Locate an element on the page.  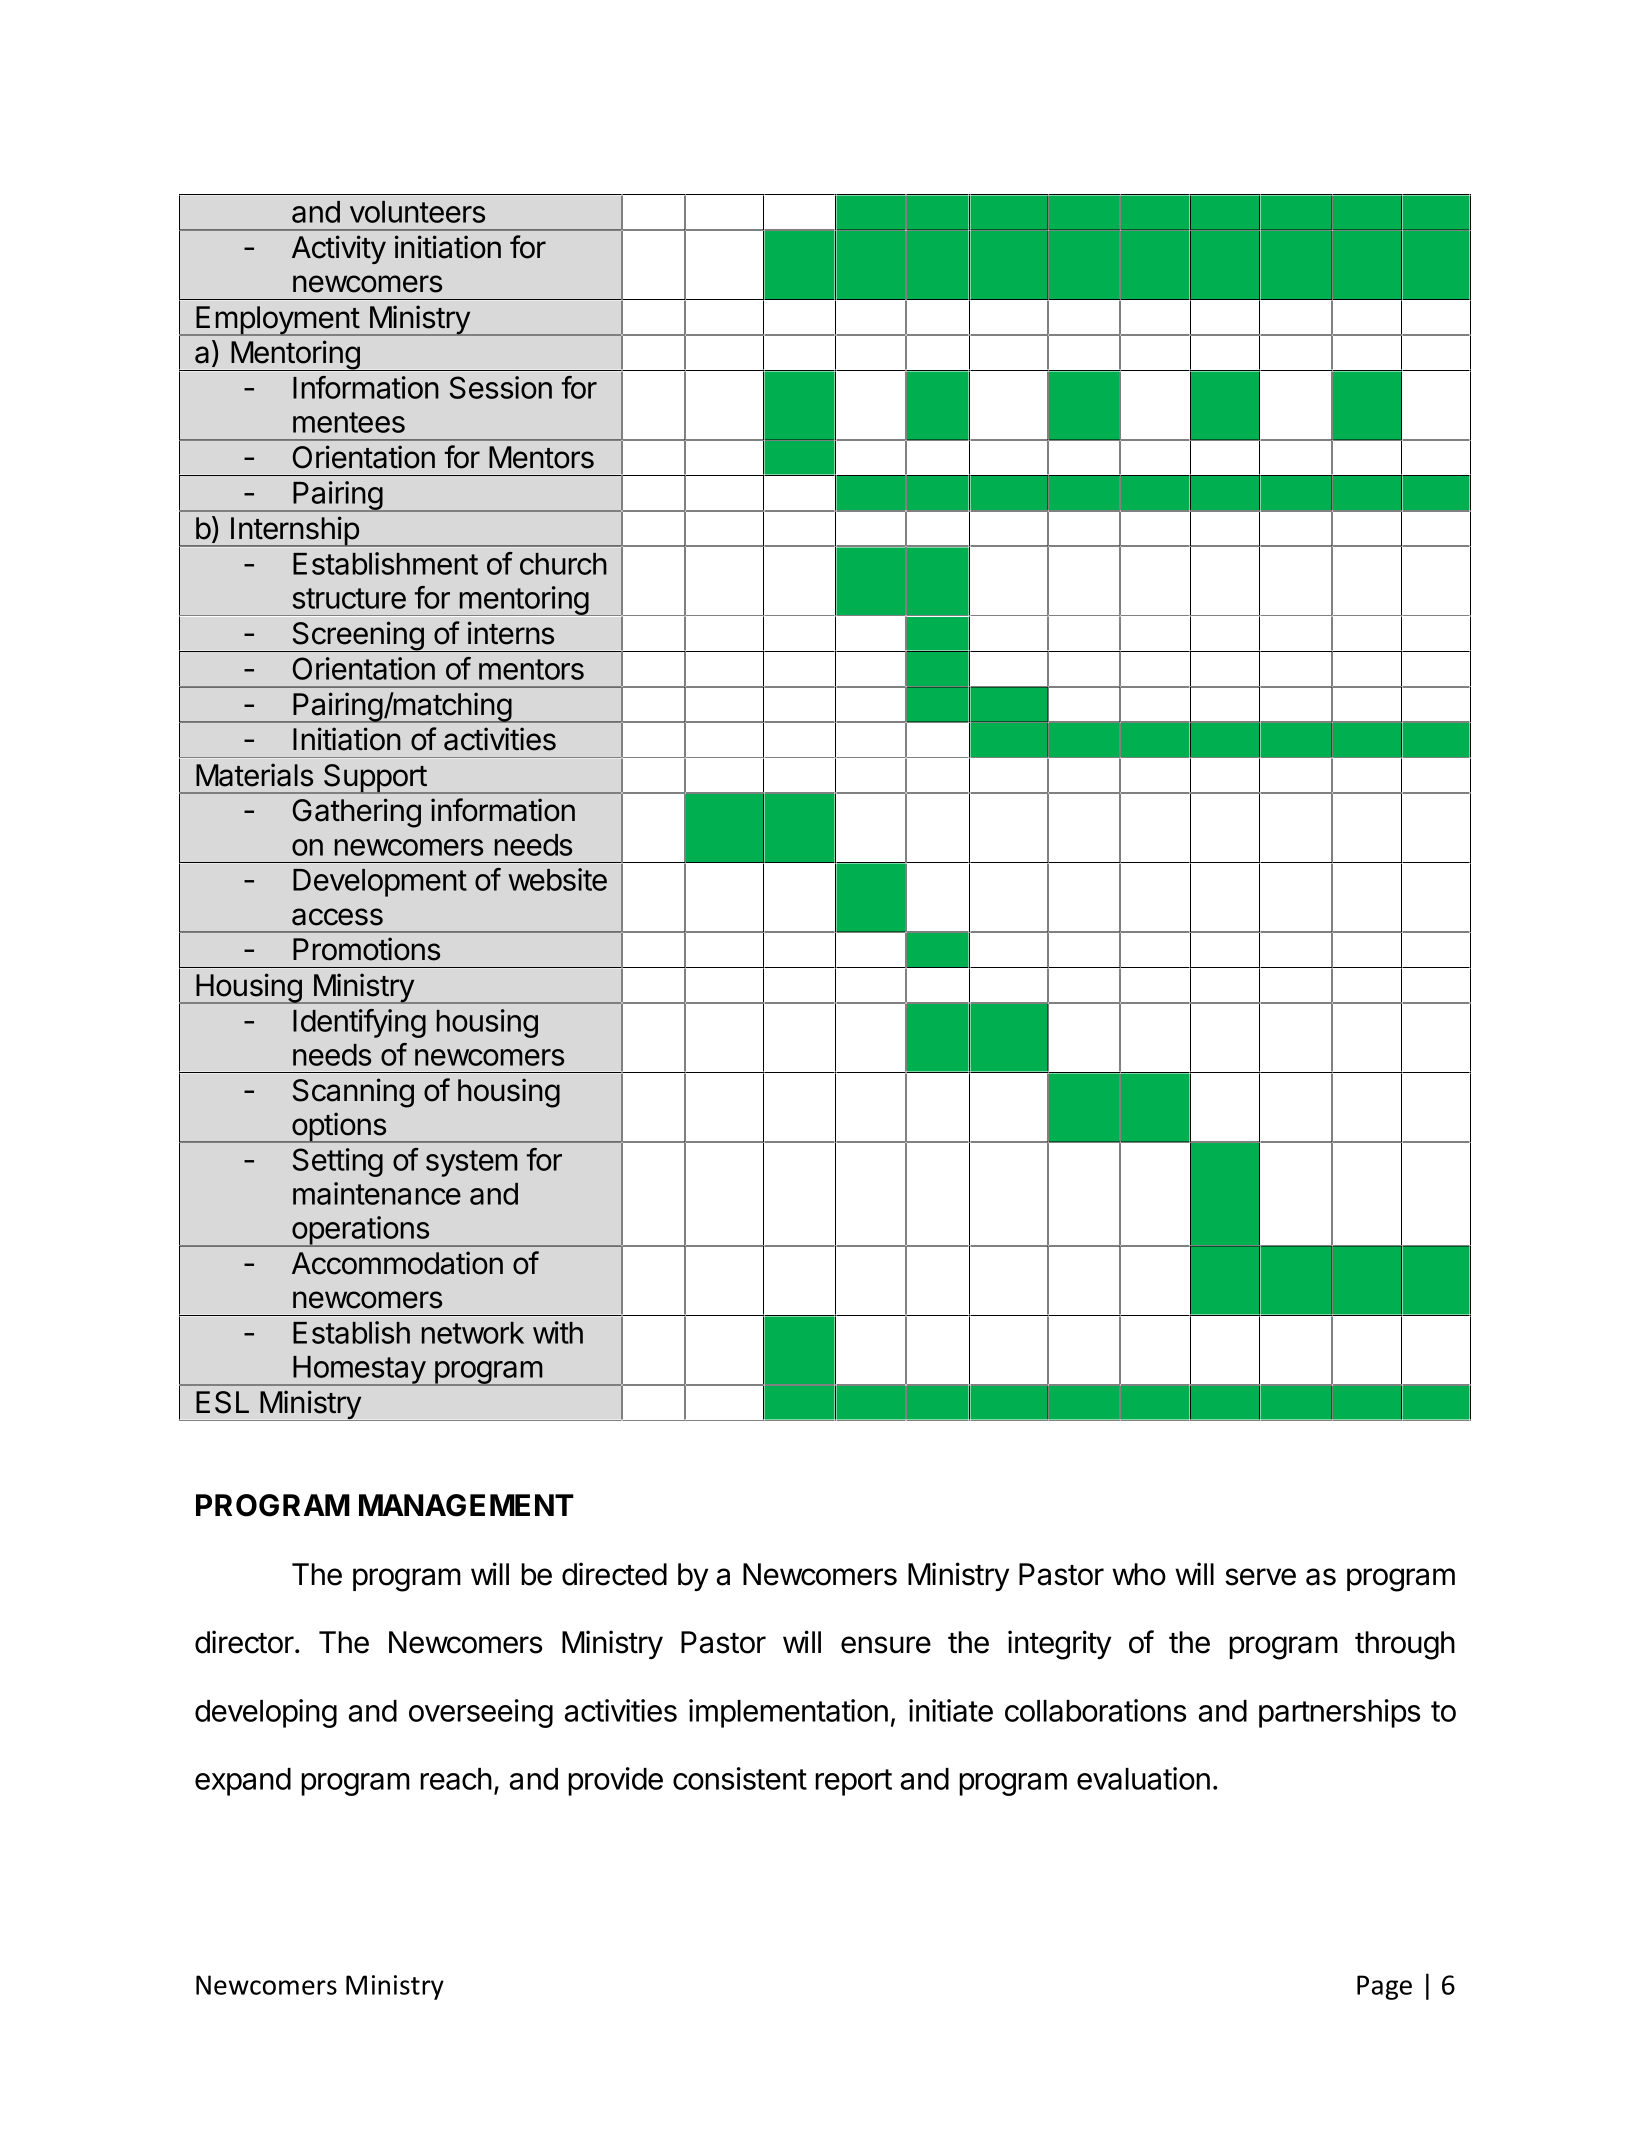
Page is located at coordinates (1384, 1987).
